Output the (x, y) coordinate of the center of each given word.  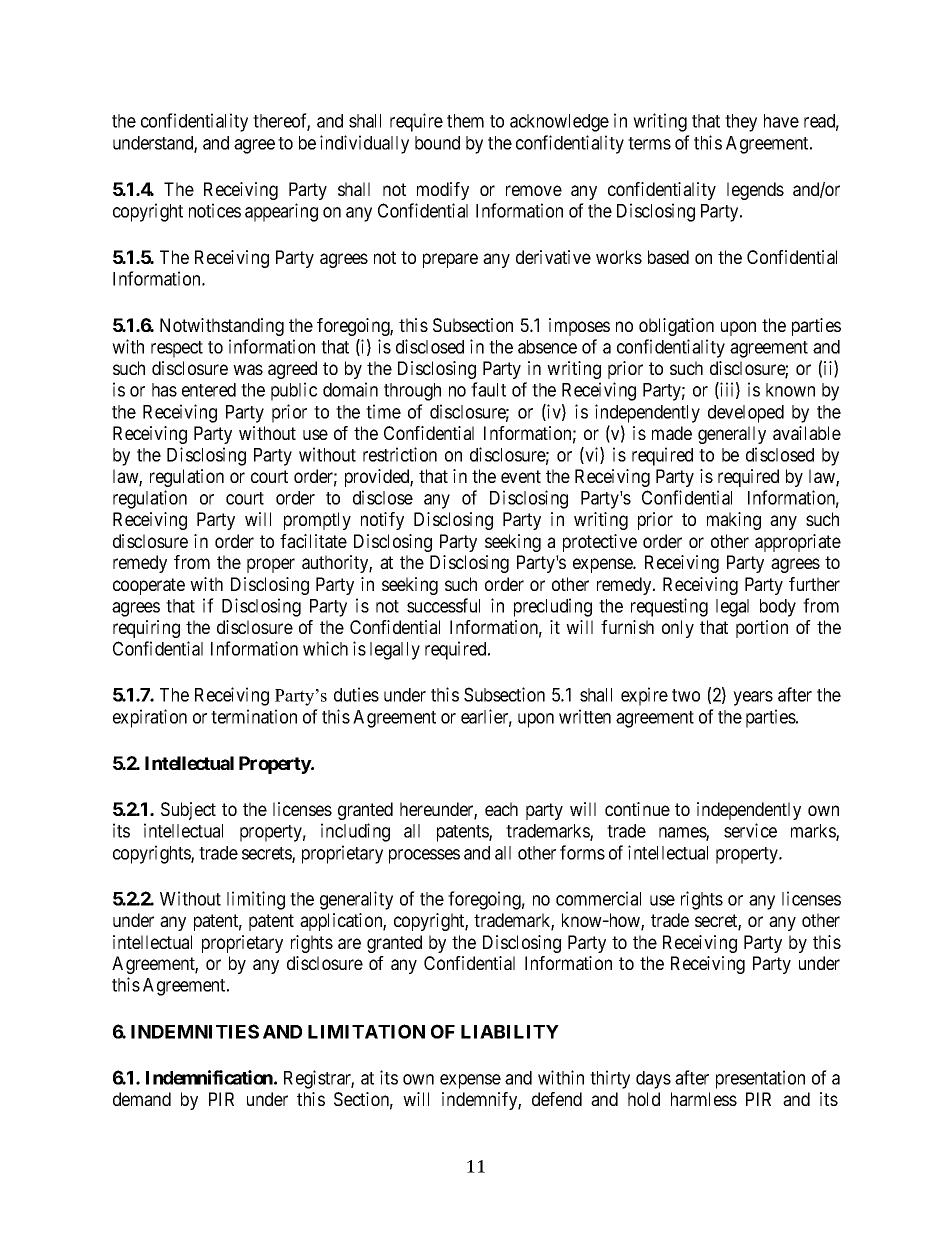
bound (437, 143)
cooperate (149, 586)
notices (215, 210)
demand (142, 1099)
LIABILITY (510, 1032)
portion (762, 629)
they (741, 123)
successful (443, 605)
